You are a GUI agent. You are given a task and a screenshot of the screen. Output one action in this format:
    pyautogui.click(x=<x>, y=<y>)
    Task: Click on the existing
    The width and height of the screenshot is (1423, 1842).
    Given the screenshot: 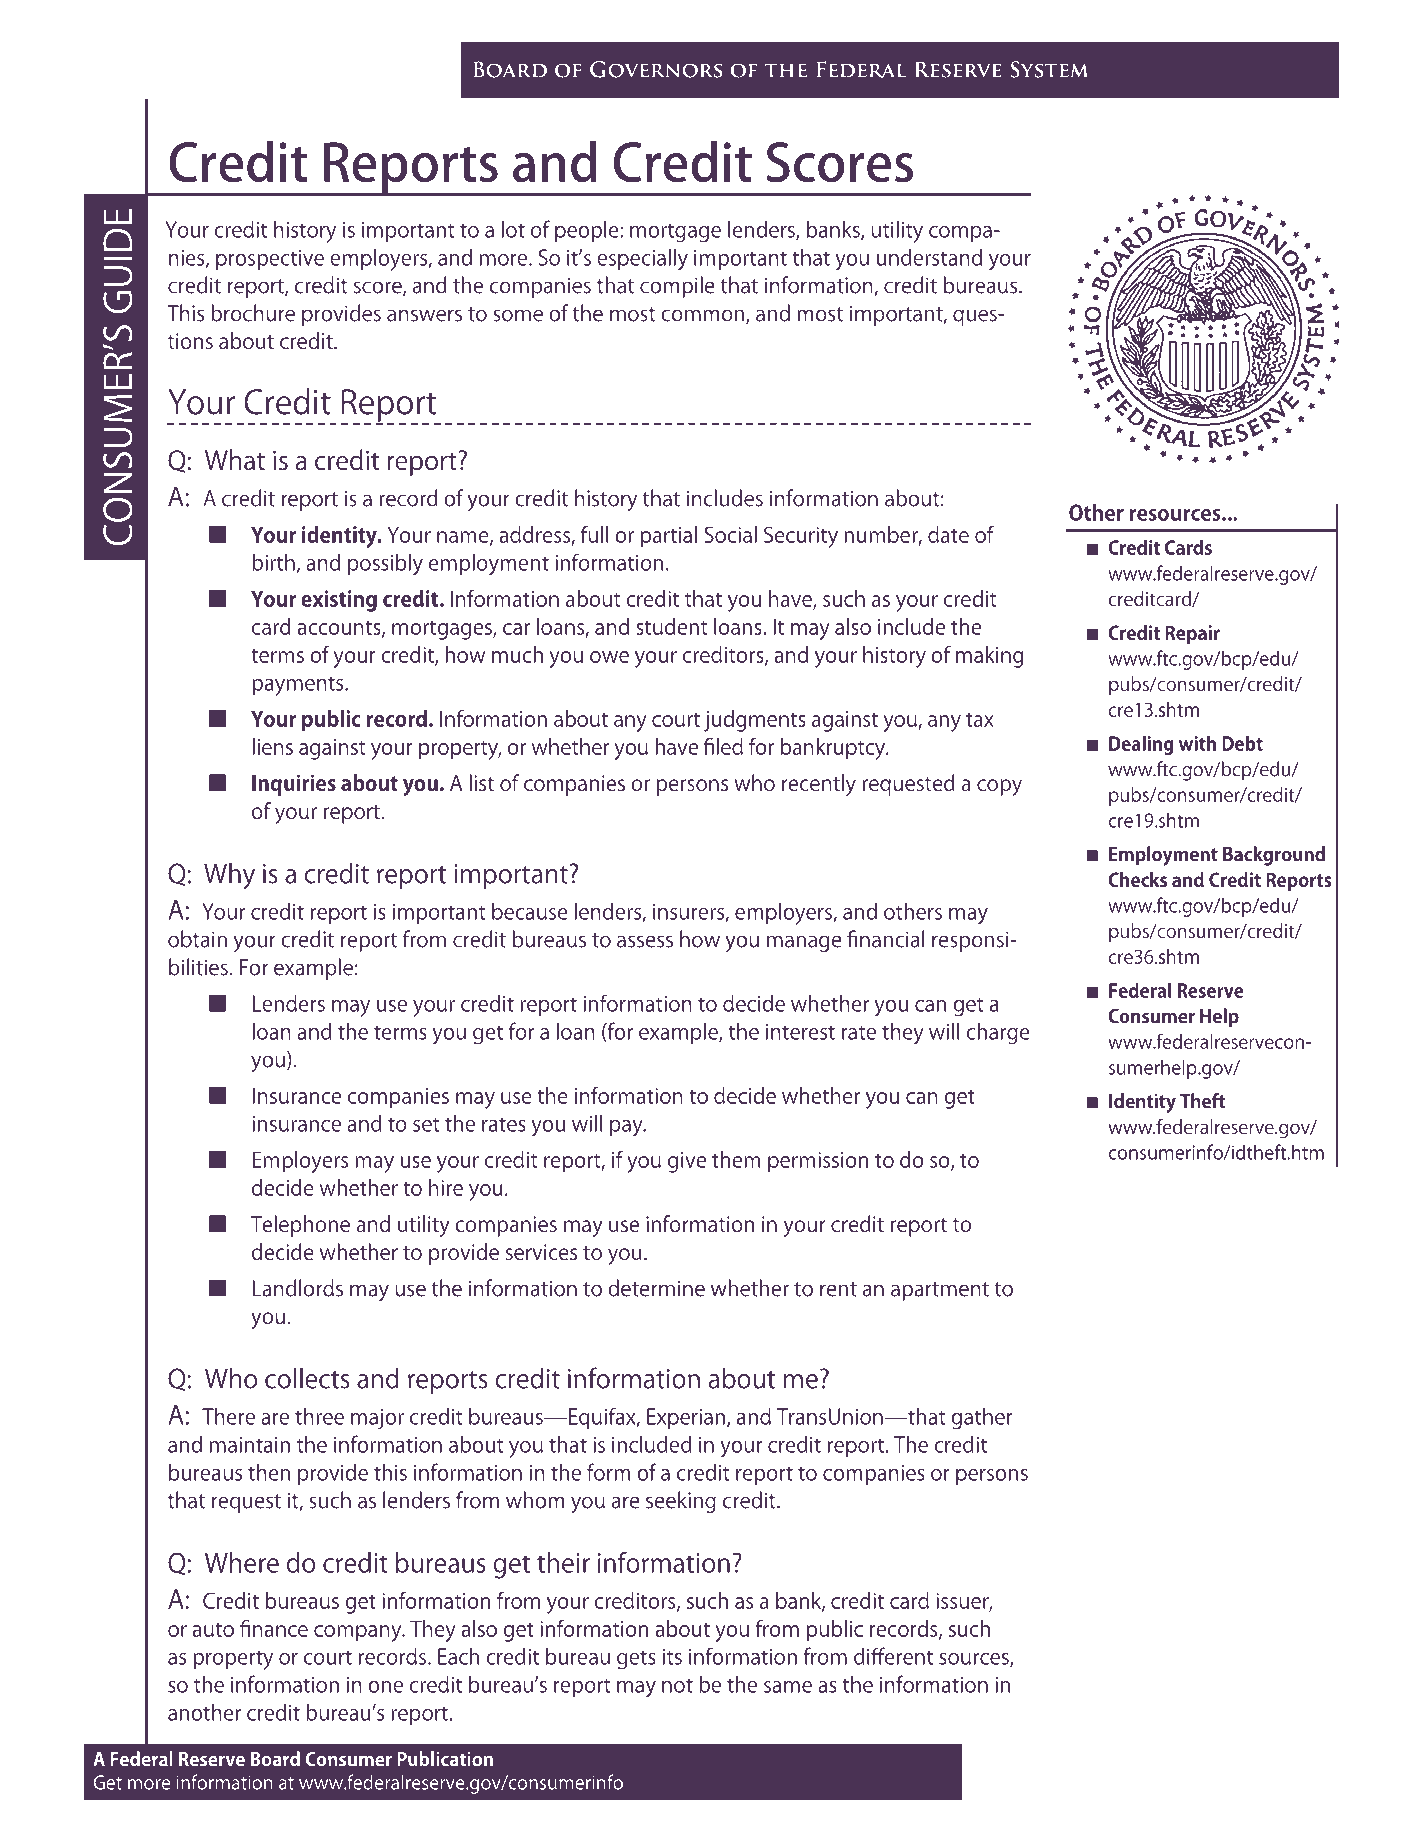 What is the action you would take?
    pyautogui.click(x=339, y=601)
